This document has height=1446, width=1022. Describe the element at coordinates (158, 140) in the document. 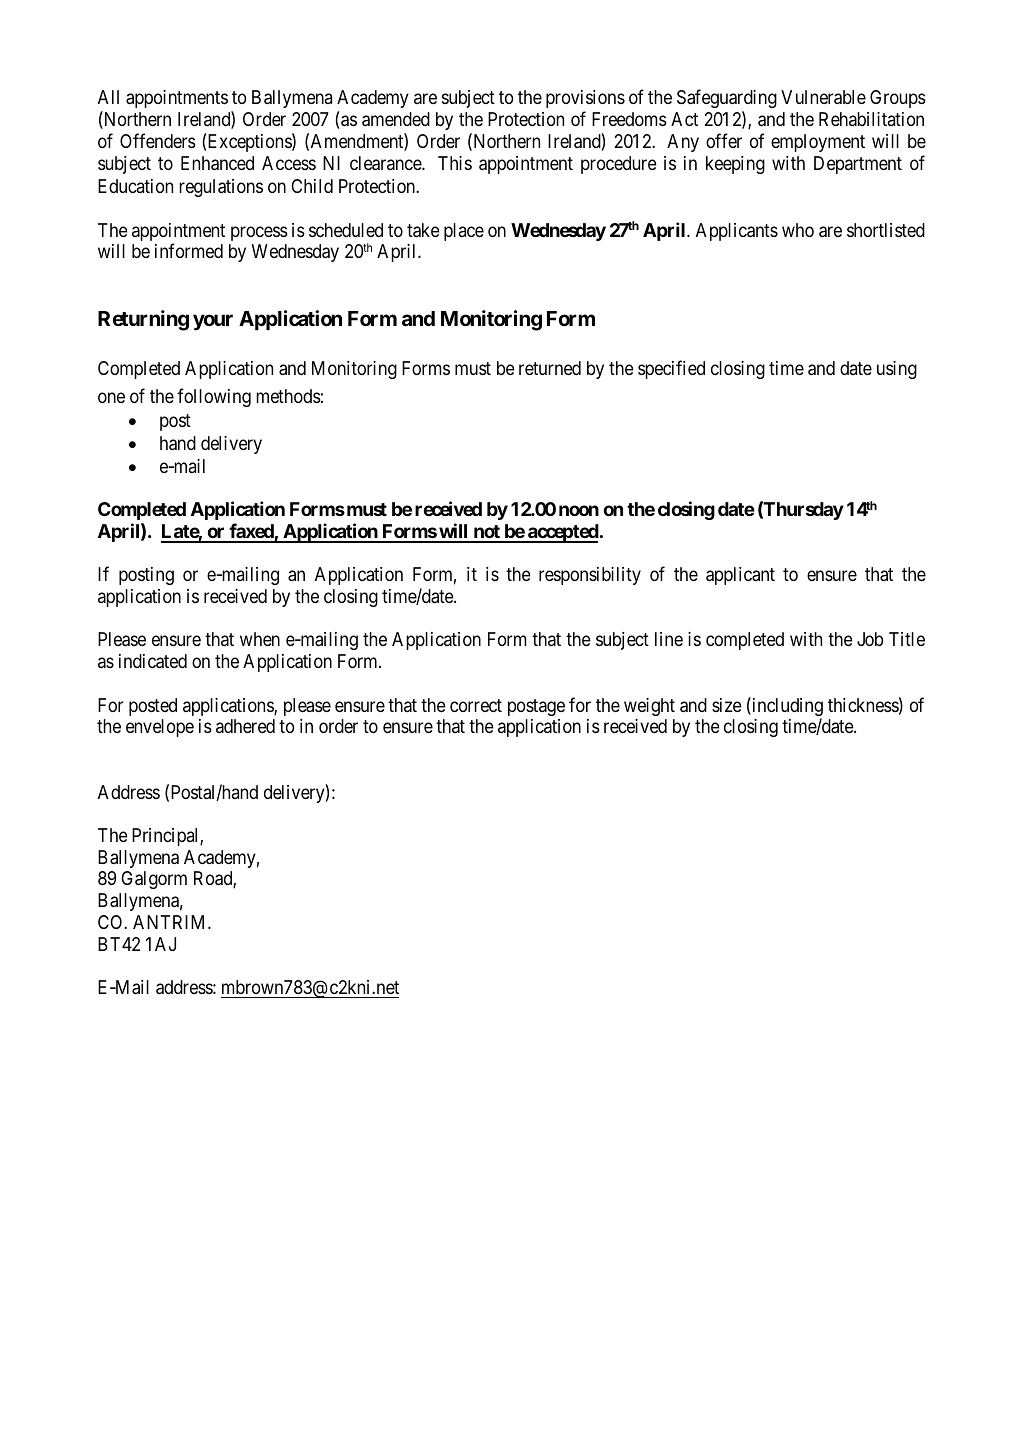

I see `Offenders` at that location.
